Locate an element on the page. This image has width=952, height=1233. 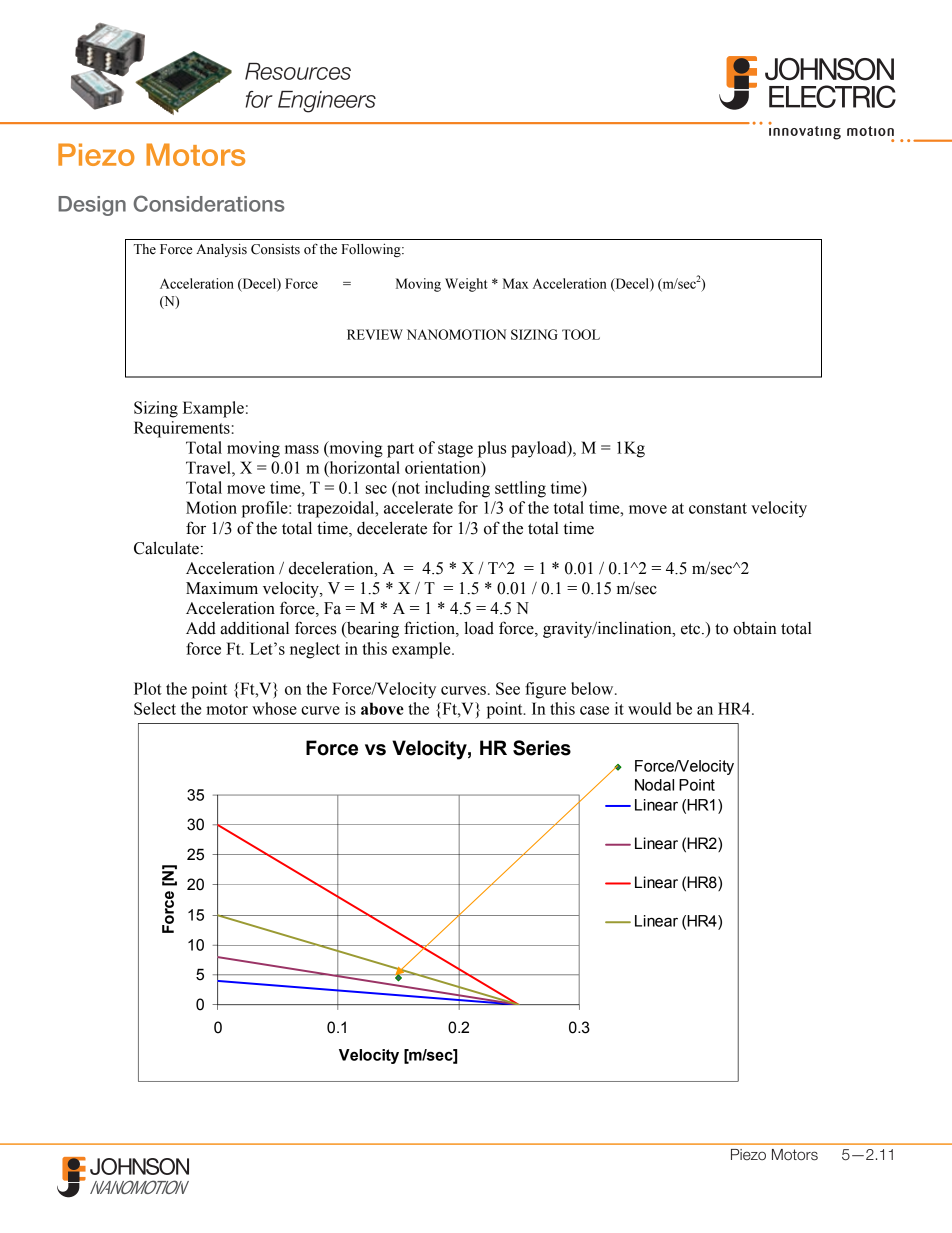
above is located at coordinates (382, 708).
